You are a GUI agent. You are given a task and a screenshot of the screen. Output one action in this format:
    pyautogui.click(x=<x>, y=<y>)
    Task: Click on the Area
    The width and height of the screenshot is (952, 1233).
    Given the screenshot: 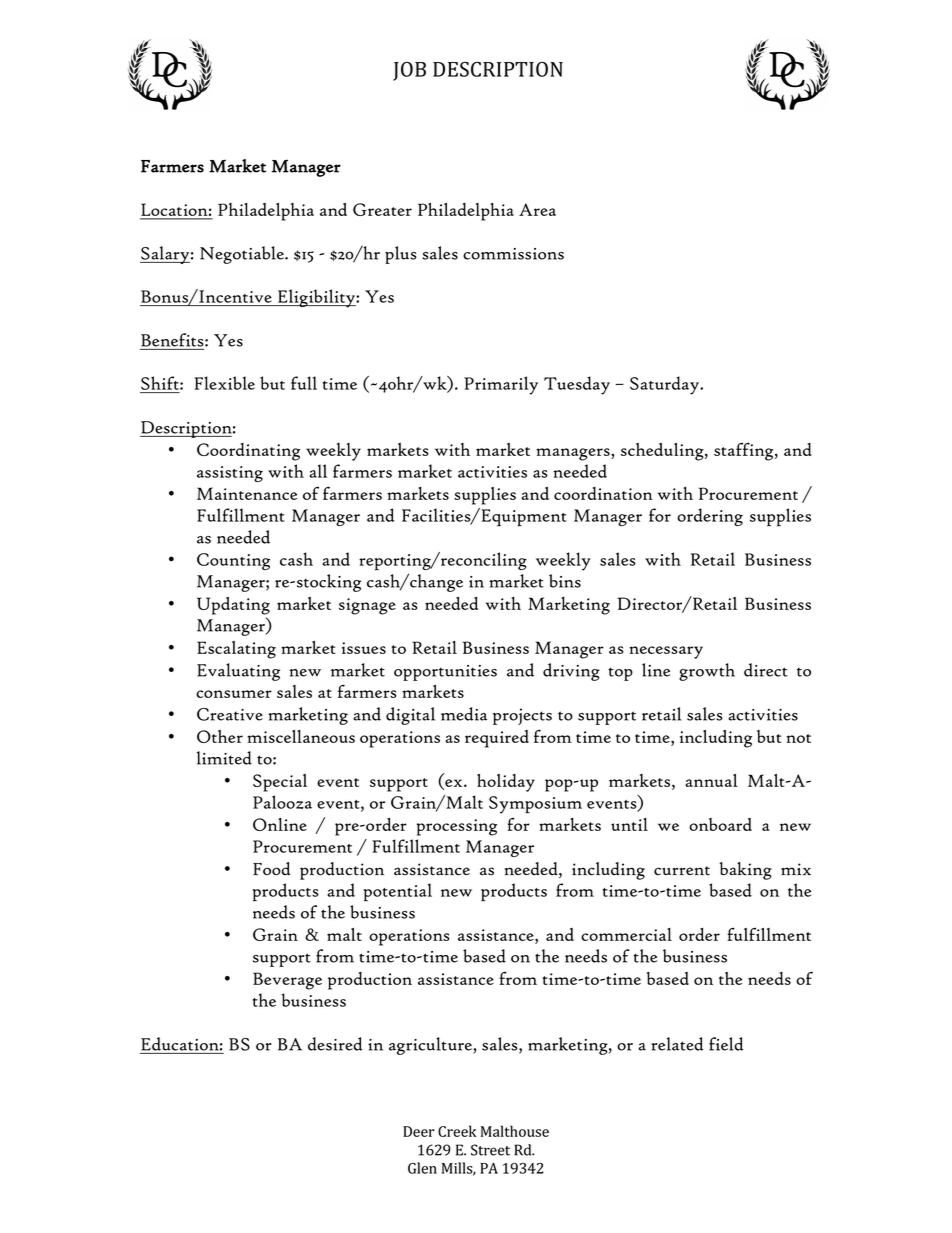 What is the action you would take?
    pyautogui.click(x=537, y=209)
